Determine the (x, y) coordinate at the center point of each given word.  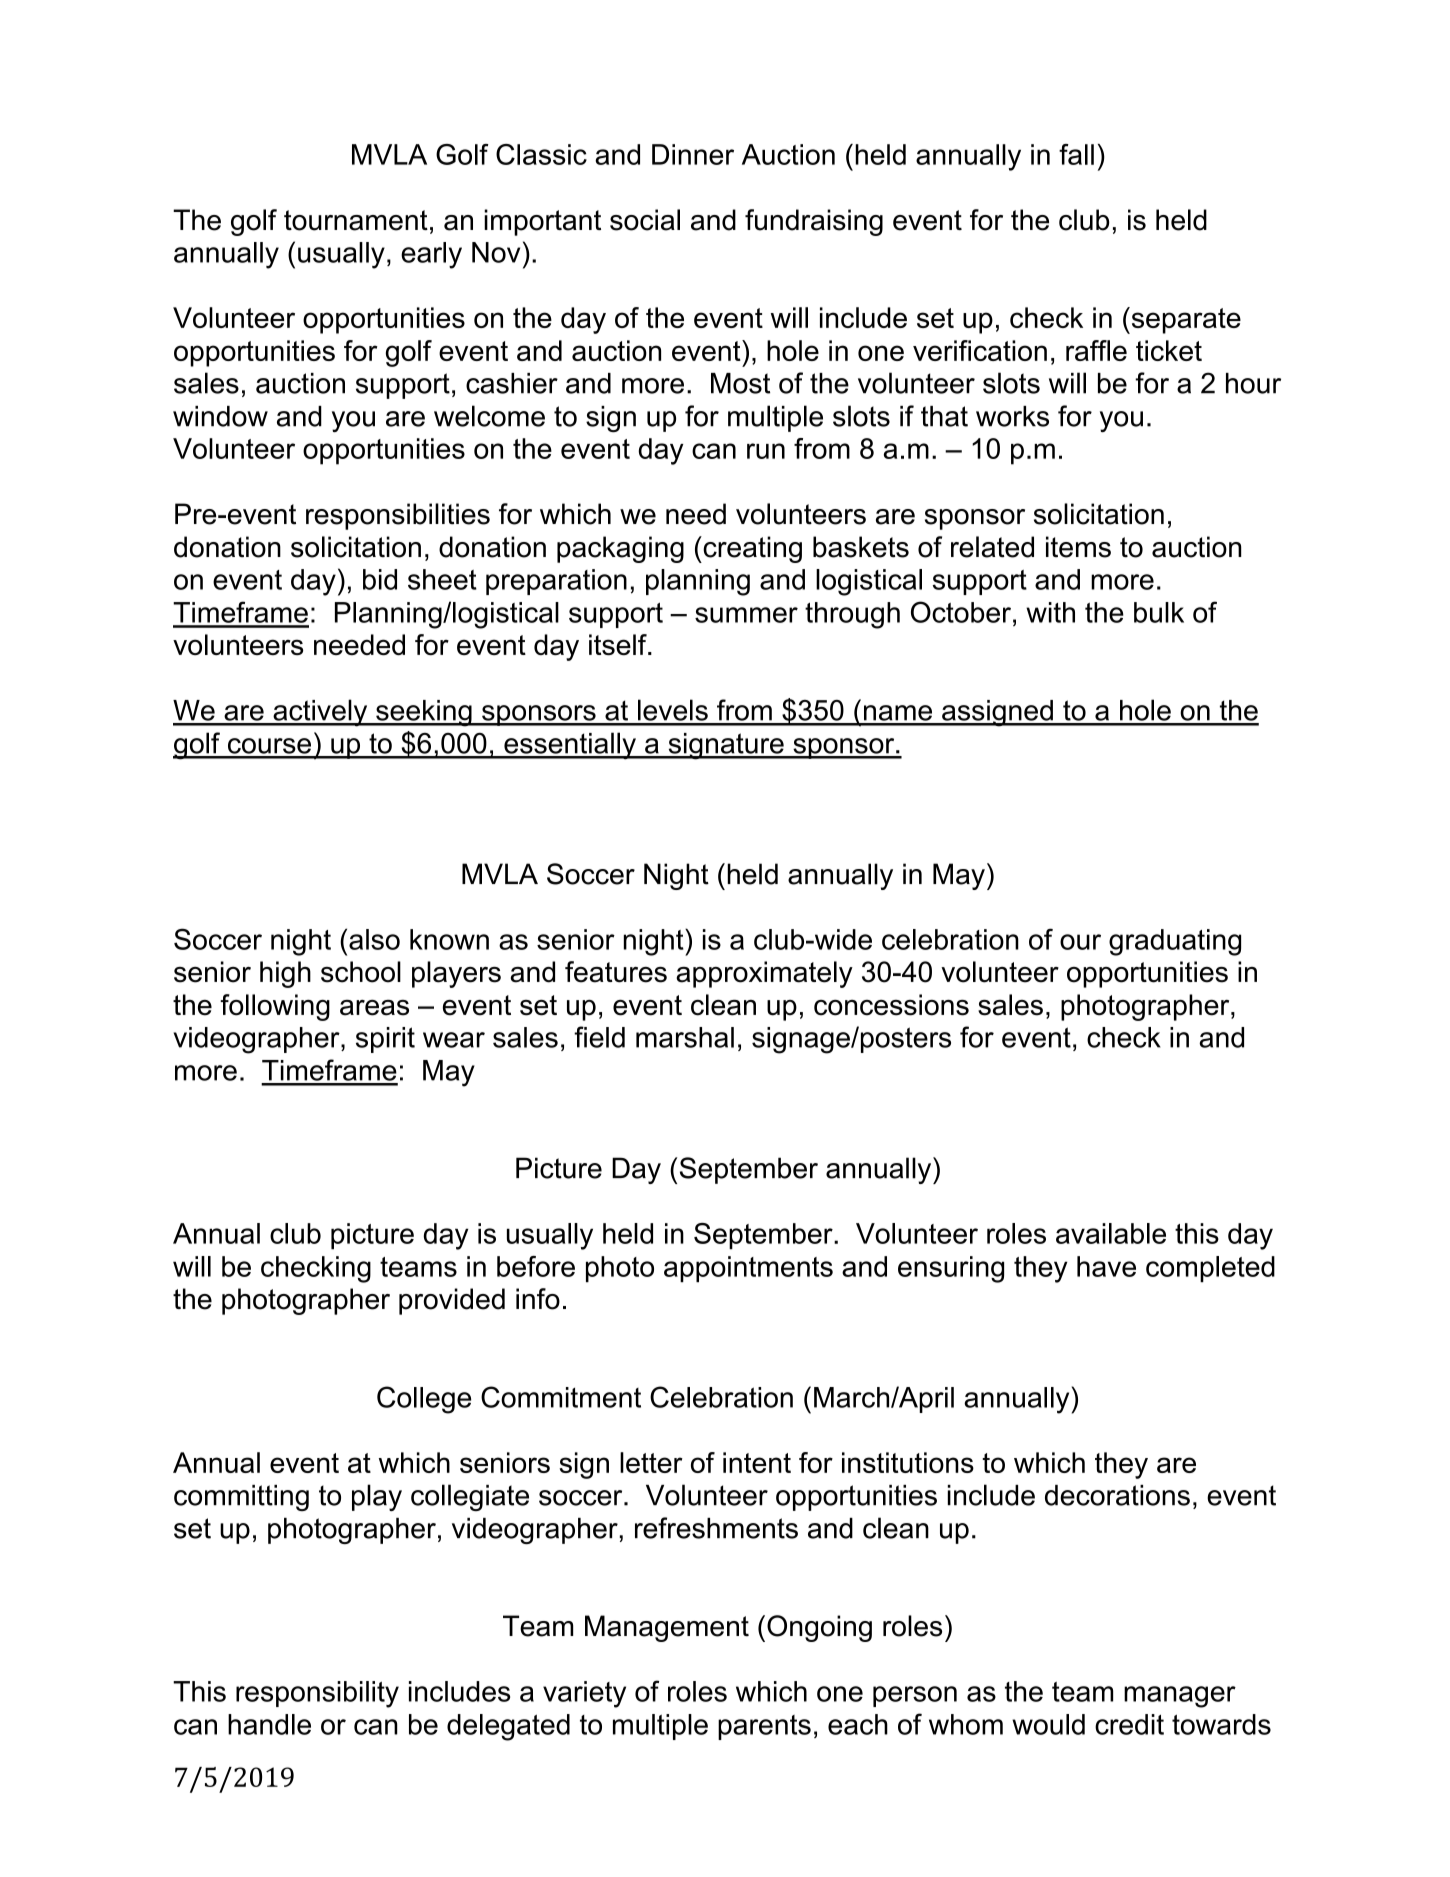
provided (452, 1301)
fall (1076, 154)
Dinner (693, 154)
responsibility (317, 1694)
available (1111, 1233)
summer (746, 615)
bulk (1159, 612)
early (431, 255)
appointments (748, 1269)
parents (764, 1727)
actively (320, 713)
